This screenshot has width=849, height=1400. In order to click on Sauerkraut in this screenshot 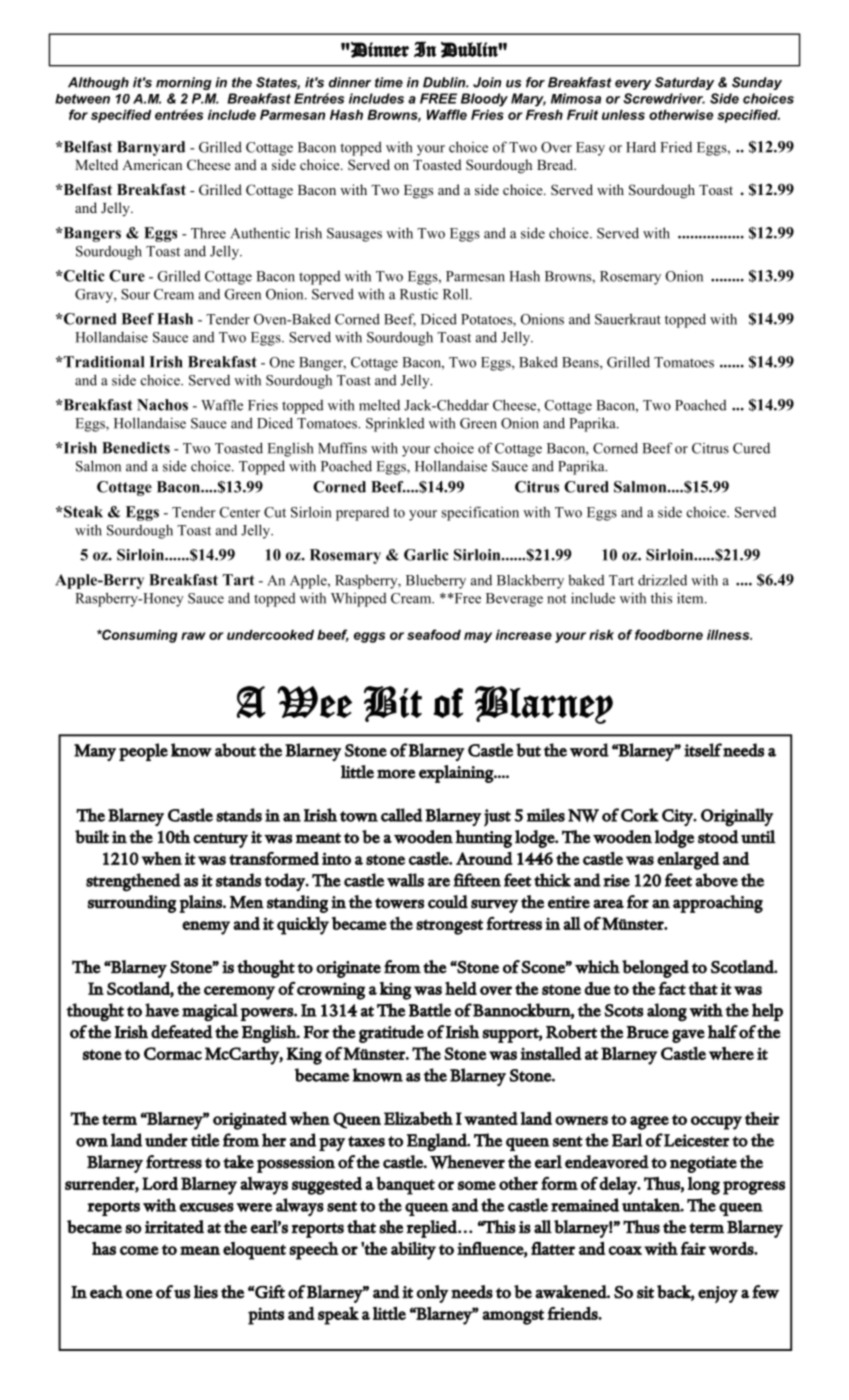, I will do `click(628, 319)`.
